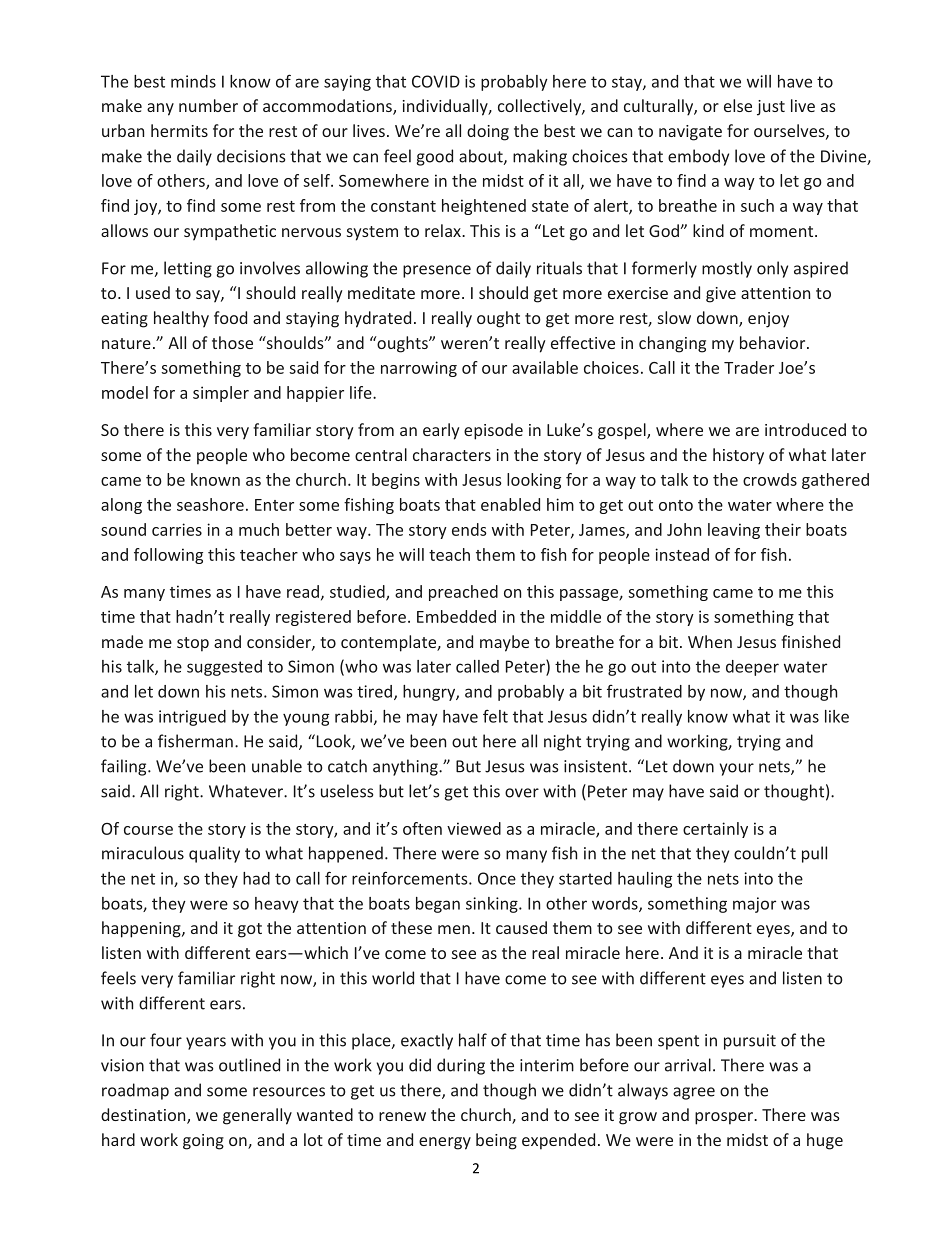 This screenshot has height=1233, width=952. Describe the element at coordinates (488, 132) in the screenshot. I see `doing` at that location.
